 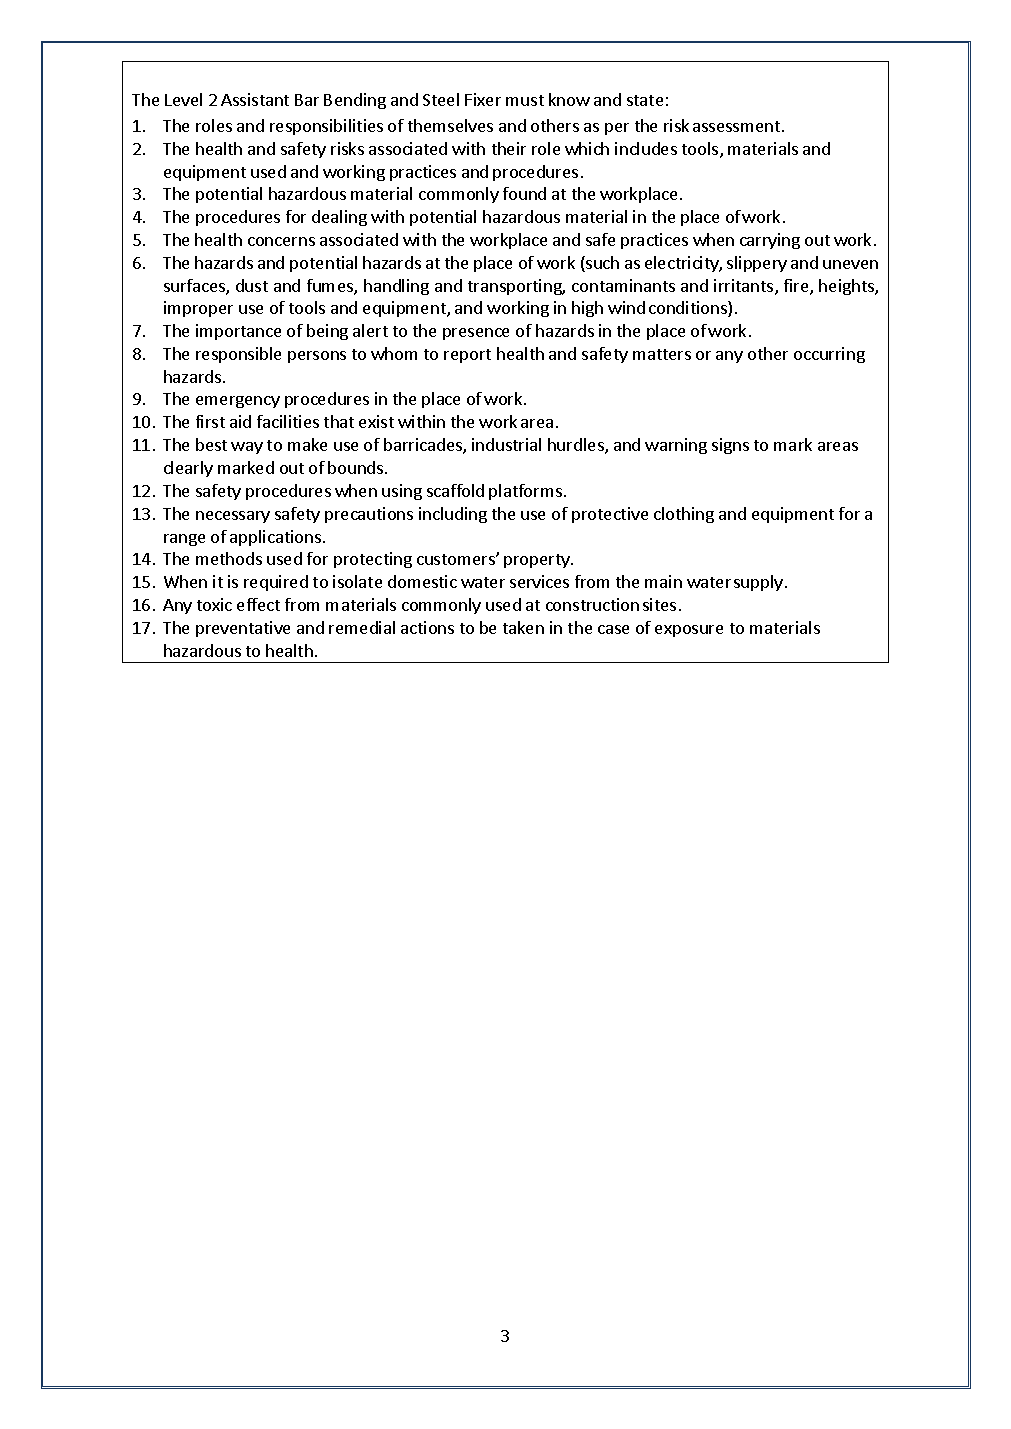 I want to click on signs, so click(x=730, y=446).
